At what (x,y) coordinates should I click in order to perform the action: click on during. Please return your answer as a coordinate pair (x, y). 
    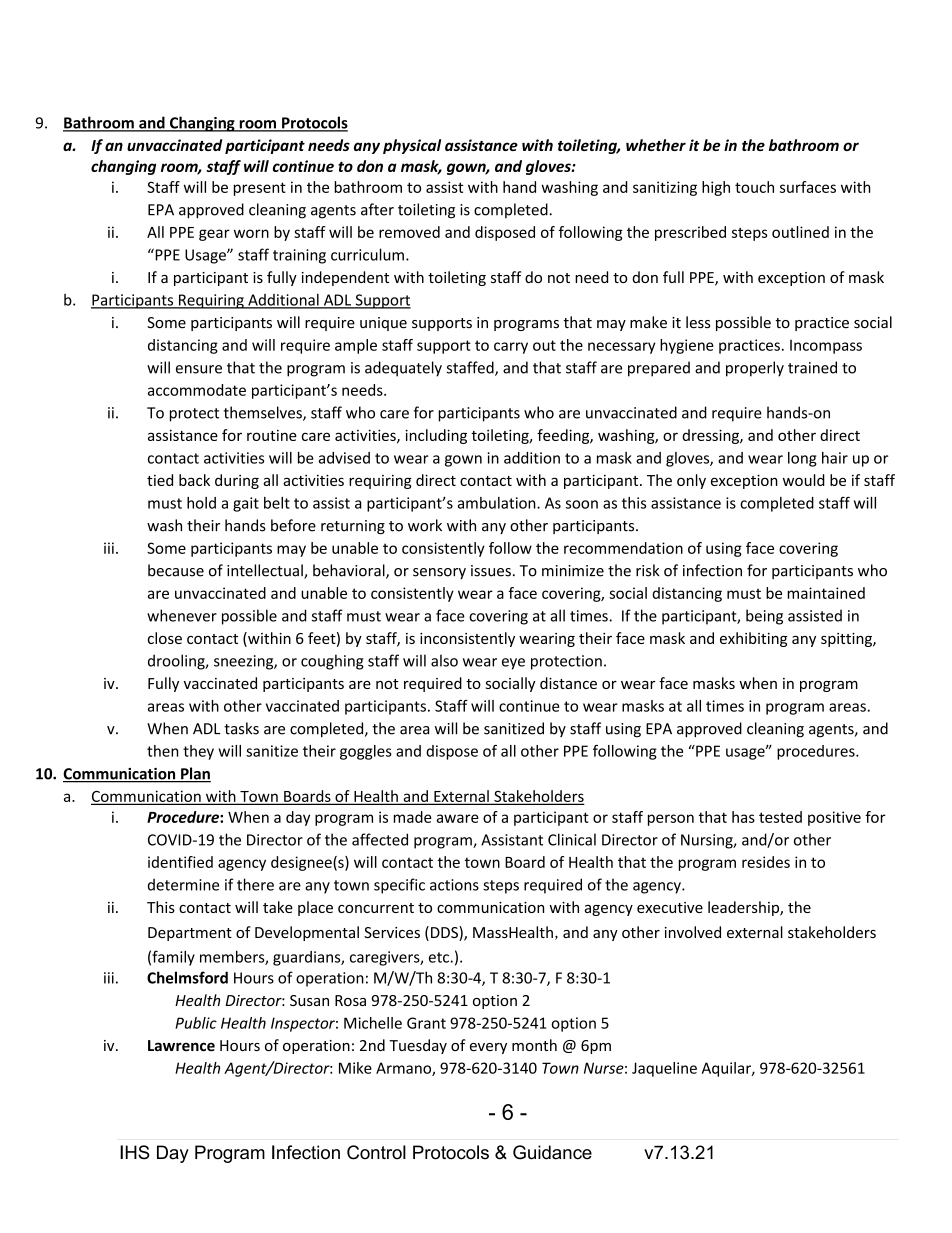
    Looking at the image, I should click on (237, 481).
